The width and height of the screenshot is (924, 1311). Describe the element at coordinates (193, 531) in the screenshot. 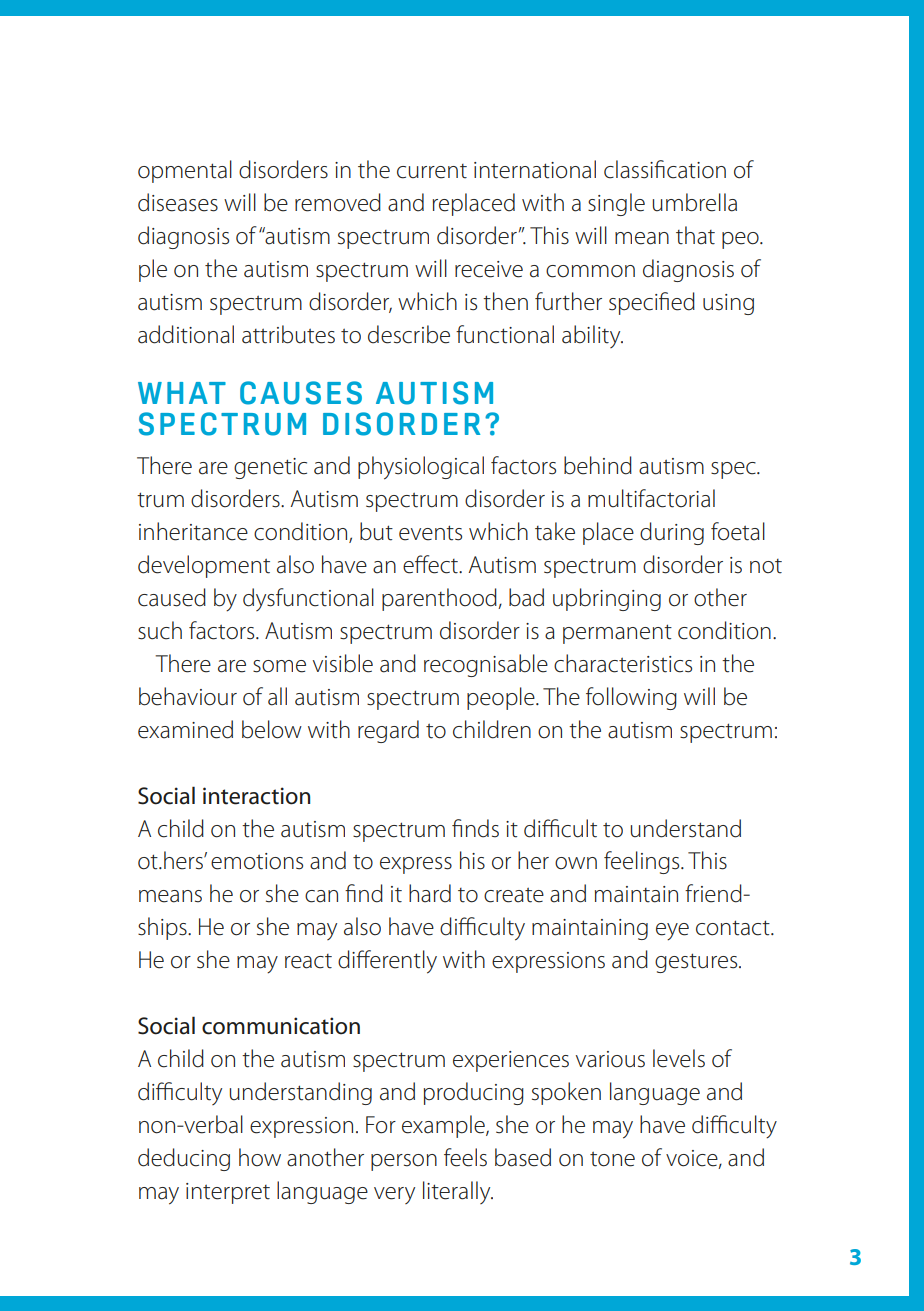

I see `inheritance` at that location.
